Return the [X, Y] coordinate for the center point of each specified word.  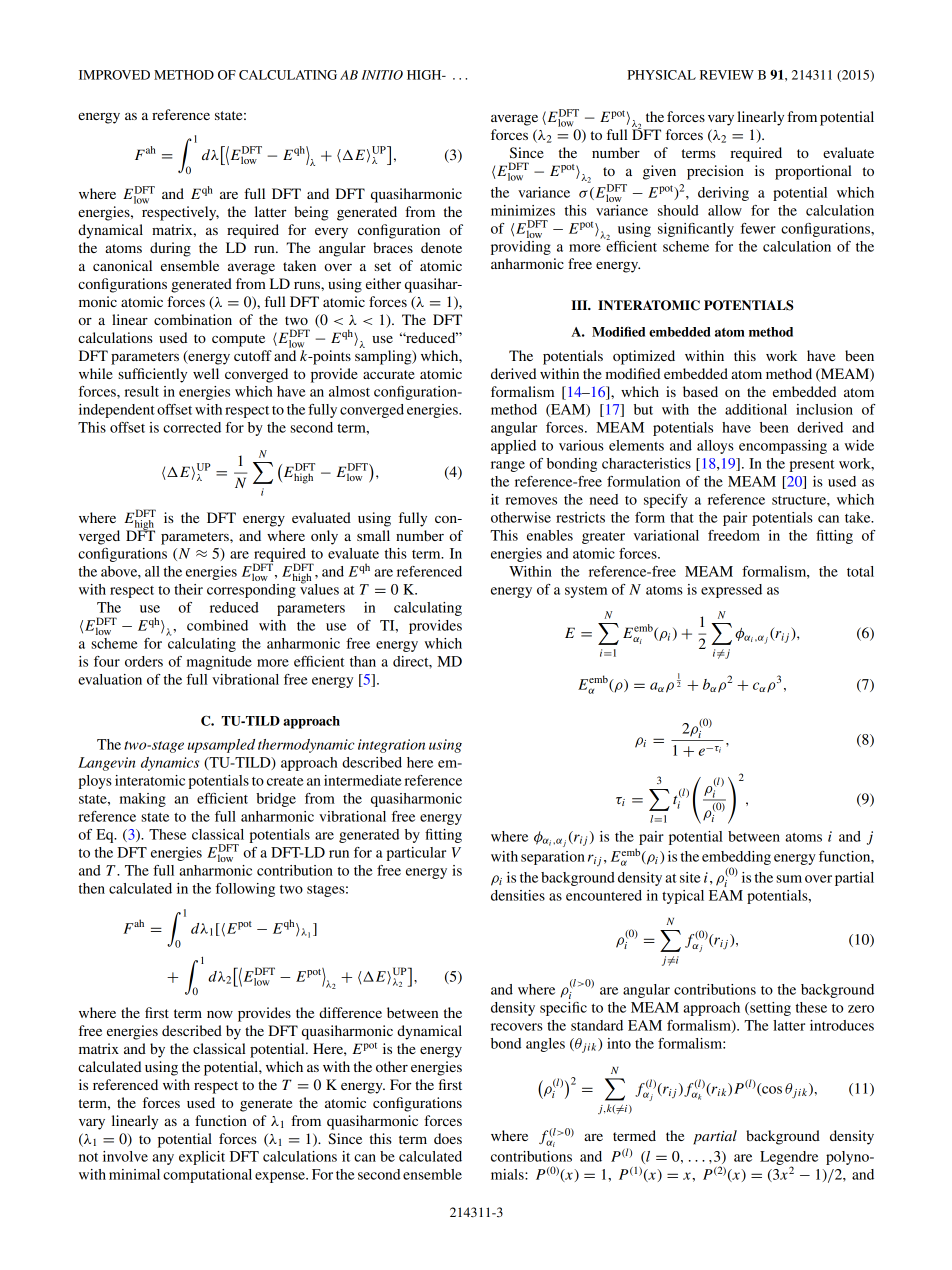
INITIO [382, 75]
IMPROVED [114, 75]
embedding [736, 858]
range [508, 466]
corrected [192, 427]
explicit [202, 1158]
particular [416, 854]
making [143, 800]
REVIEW [727, 75]
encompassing [783, 447]
